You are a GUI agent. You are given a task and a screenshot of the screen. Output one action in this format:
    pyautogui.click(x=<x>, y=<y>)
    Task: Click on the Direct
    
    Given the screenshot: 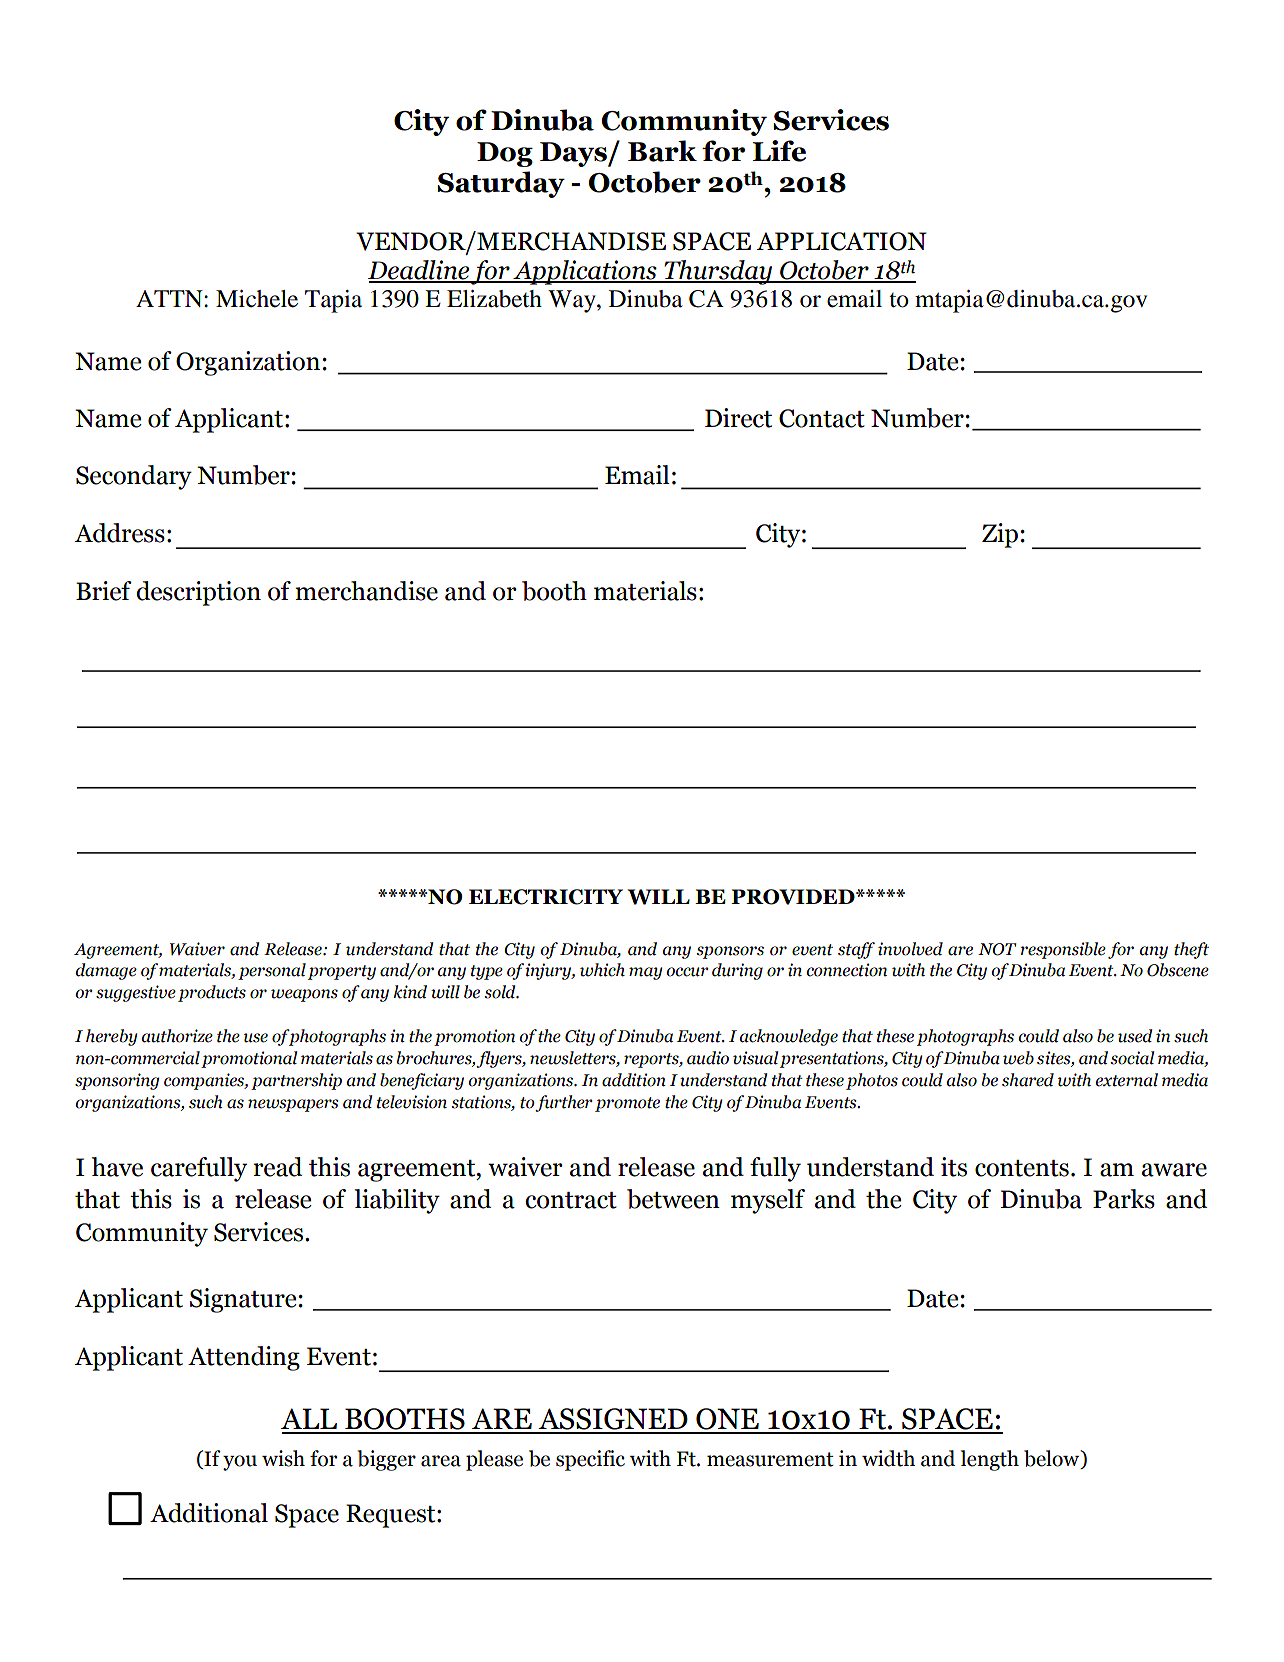 What is the action you would take?
    pyautogui.click(x=738, y=418)
